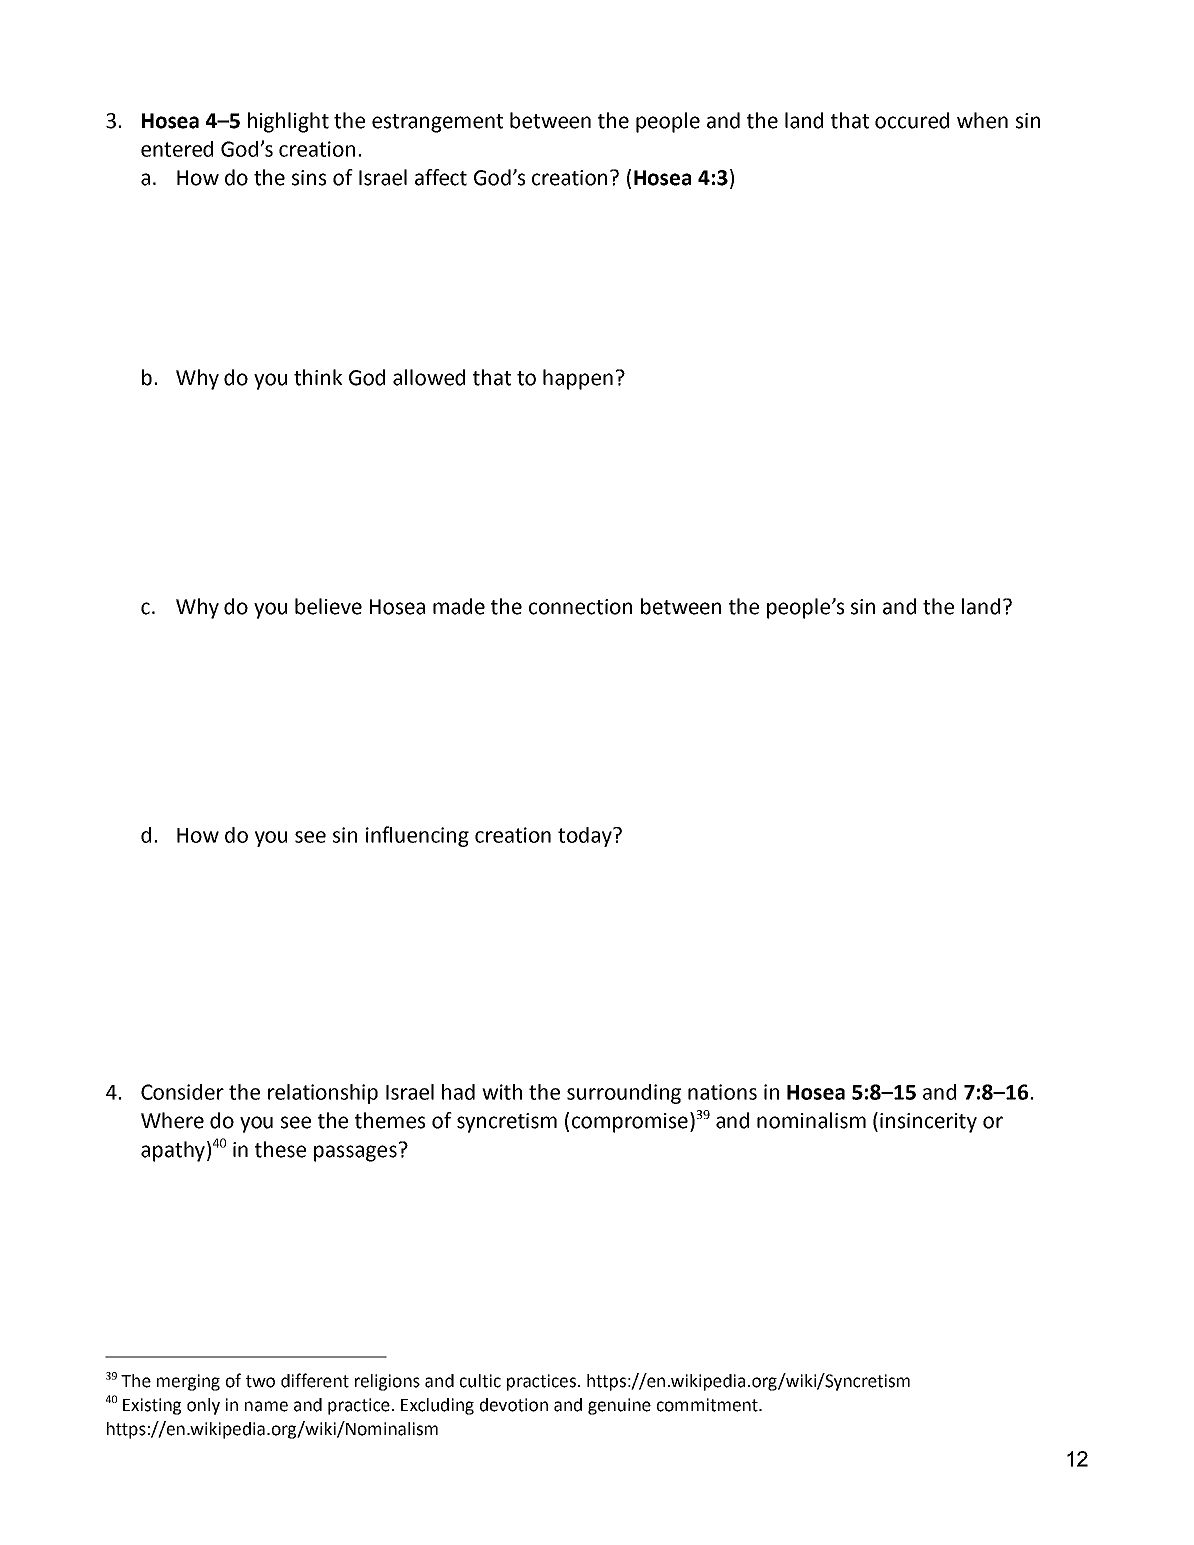 This image has width=1194, height=1545. Describe the element at coordinates (708, 1405) in the image. I see `commitment` at that location.
